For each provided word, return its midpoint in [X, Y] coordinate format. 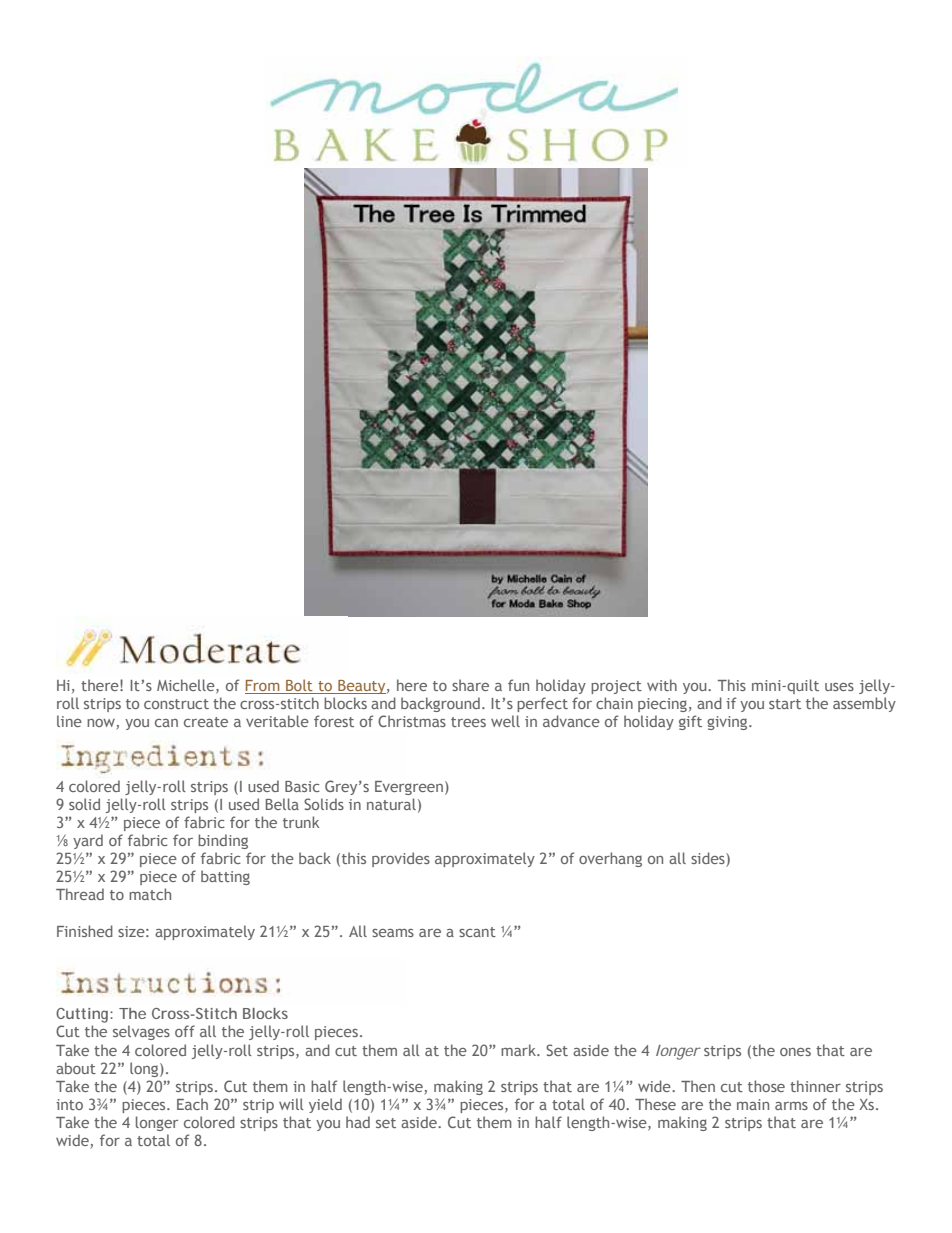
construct [176, 704]
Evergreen [409, 788]
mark [519, 1050]
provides [401, 859]
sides [709, 859]
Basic [302, 786]
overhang [610, 859]
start [785, 704]
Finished [85, 931]
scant [477, 932]
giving [728, 723]
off [185, 1031]
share [470, 685]
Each [192, 1104]
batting [225, 877]
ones [795, 1052]
